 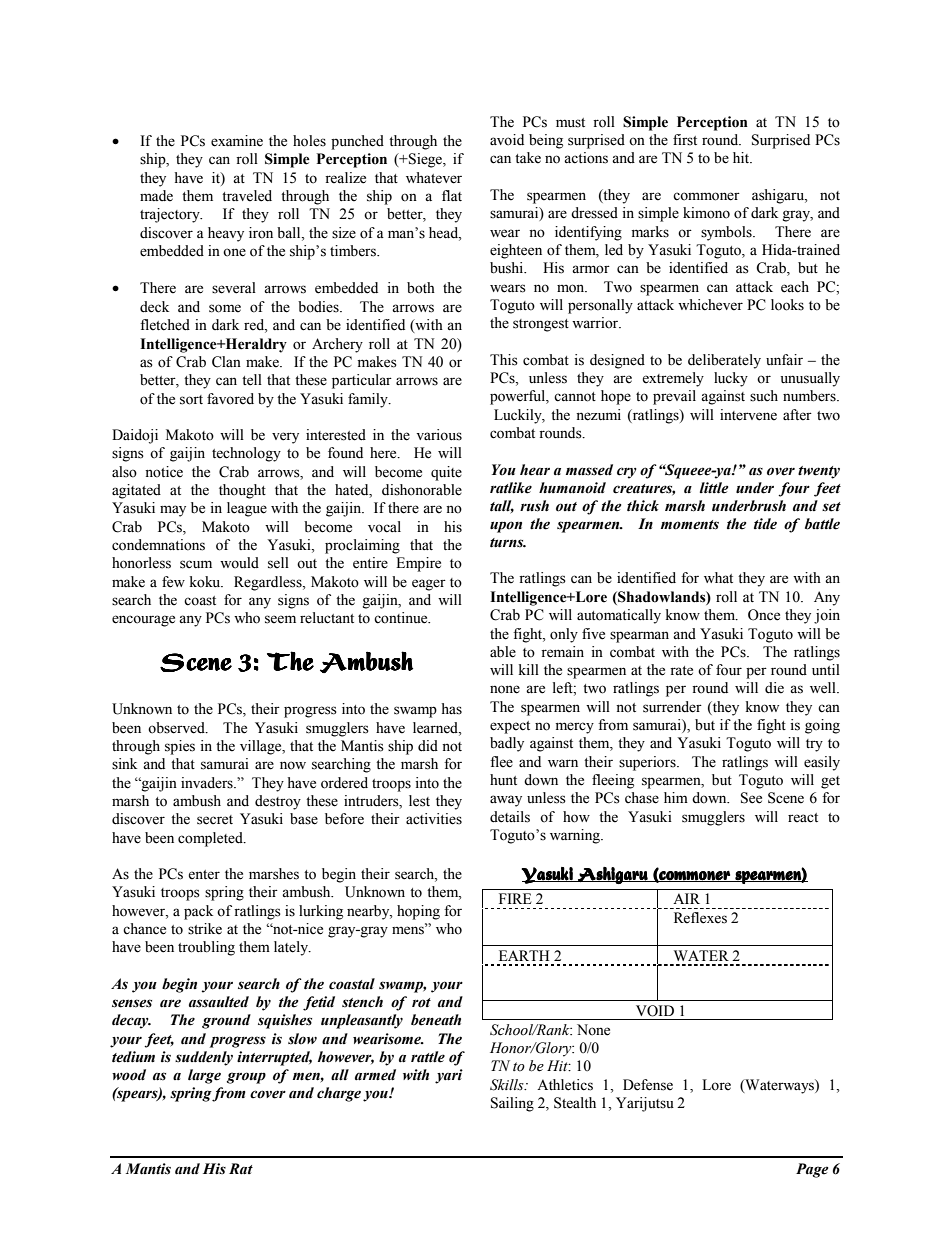 I want to click on large, so click(x=204, y=1076).
